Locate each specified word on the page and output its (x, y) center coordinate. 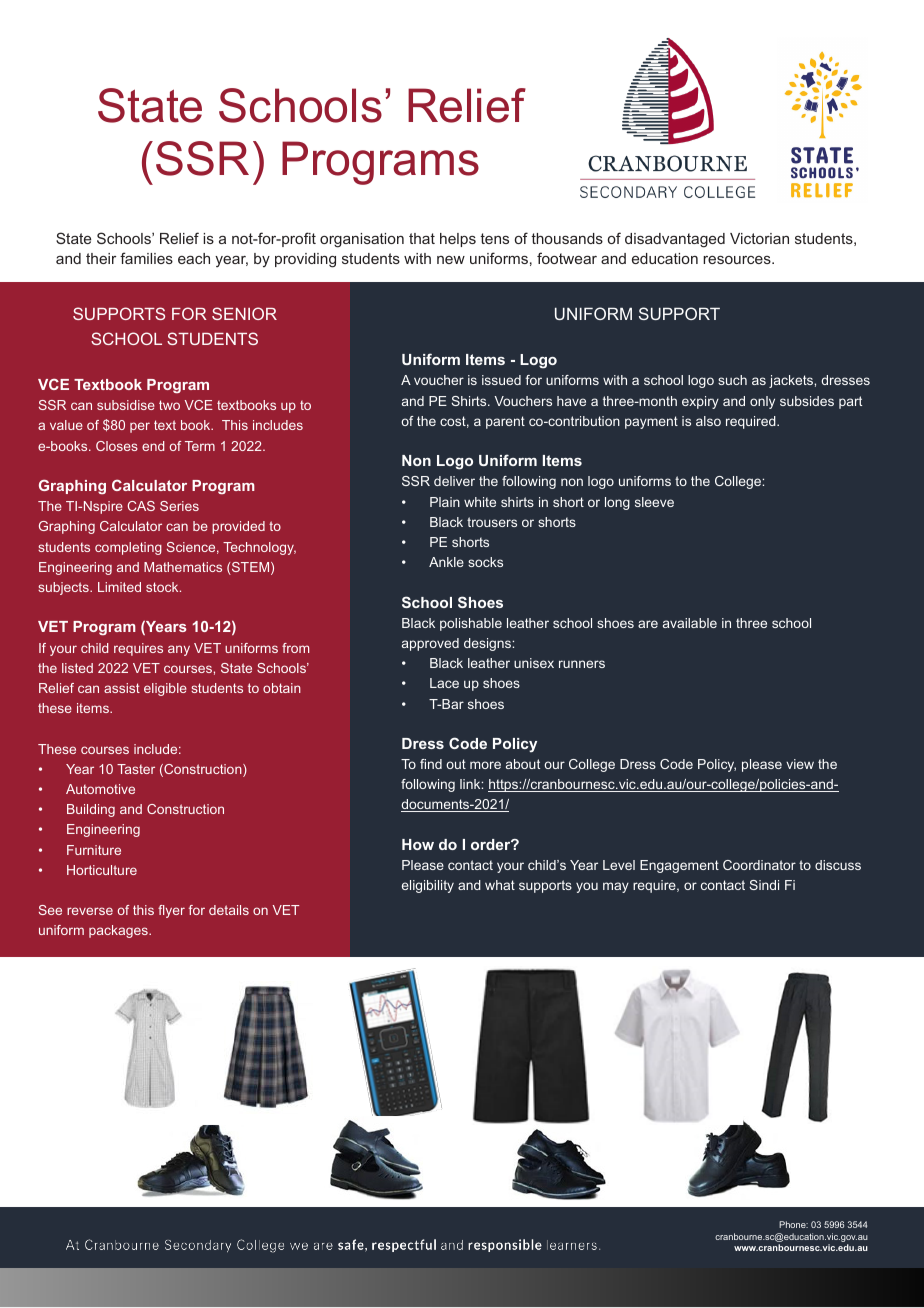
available (690, 623)
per (140, 427)
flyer (171, 911)
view (800, 764)
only (762, 402)
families (146, 258)
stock (163, 587)
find (431, 764)
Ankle (446, 562)
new (451, 260)
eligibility (428, 886)
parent (505, 422)
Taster (136, 769)
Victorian (759, 238)
